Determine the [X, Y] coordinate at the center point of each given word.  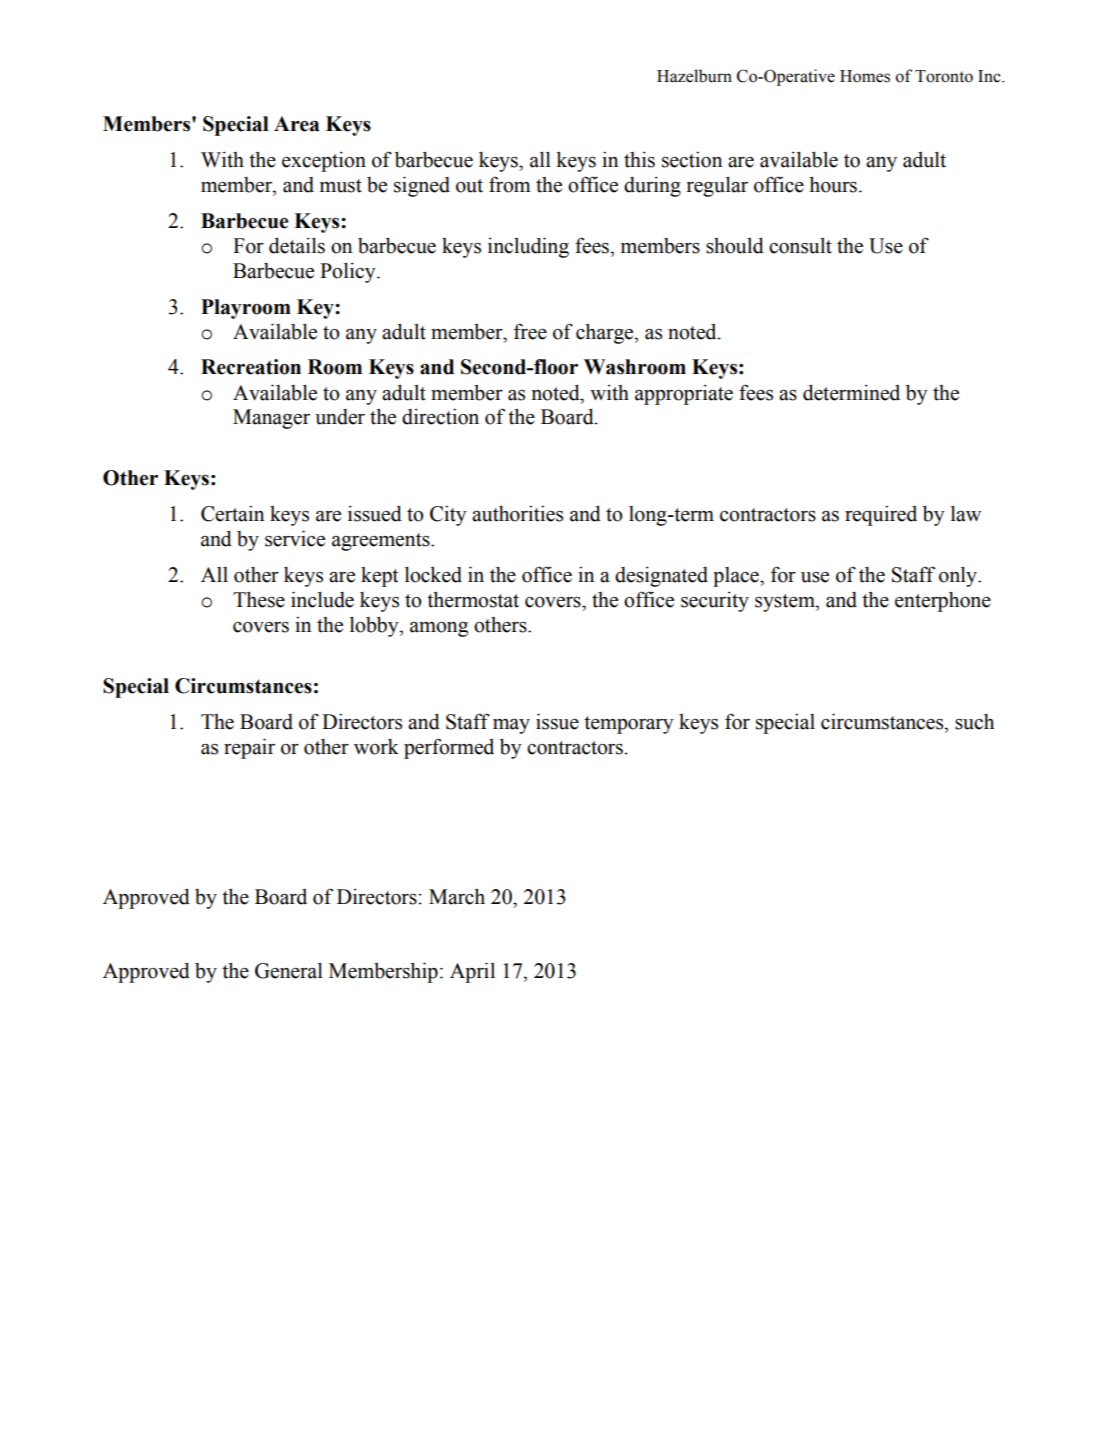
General [289, 970]
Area [297, 124]
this [639, 159]
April [472, 972]
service [295, 538]
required [881, 515]
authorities [517, 513]
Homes [865, 76]
